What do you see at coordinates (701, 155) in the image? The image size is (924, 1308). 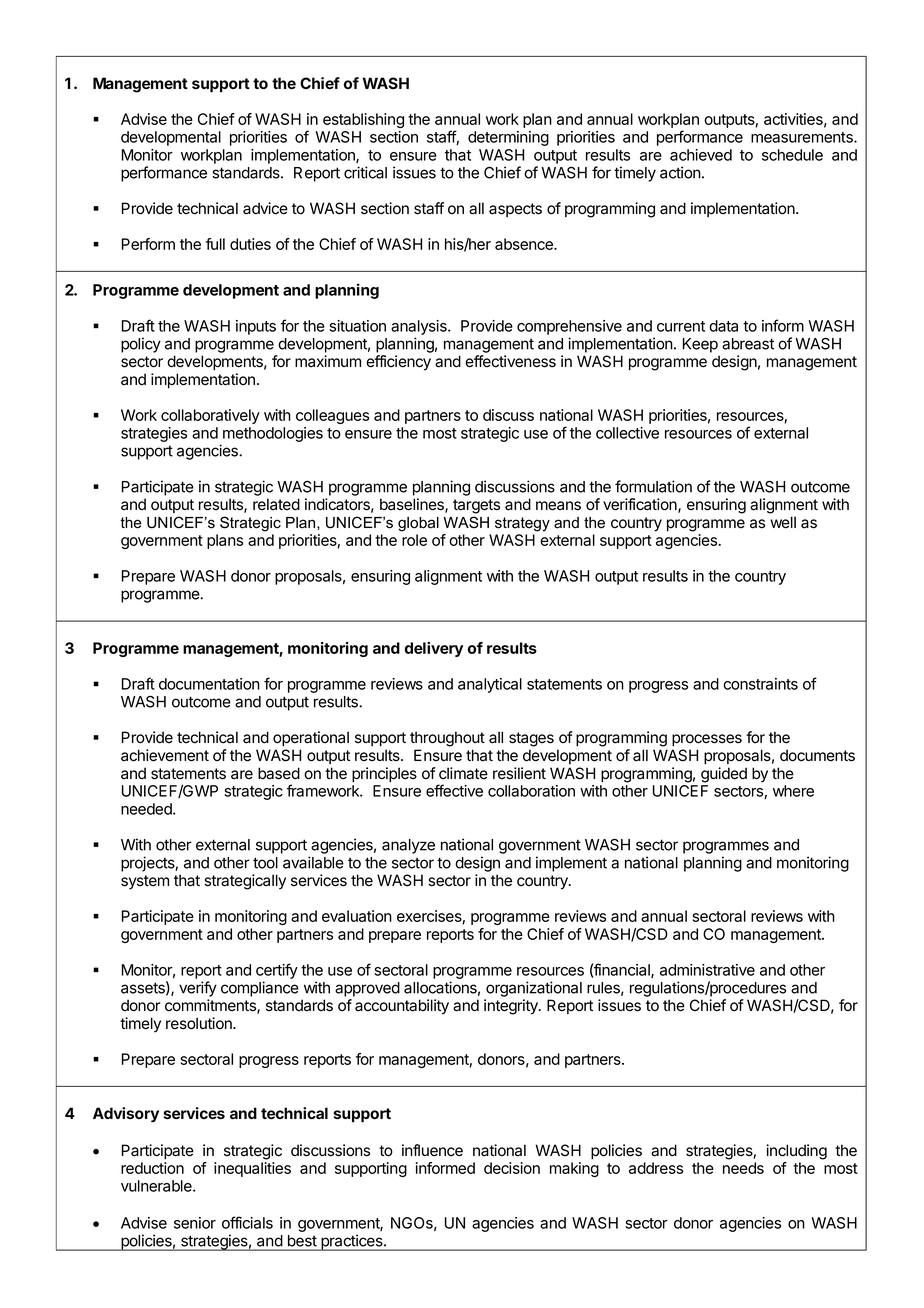 I see `achieved` at bounding box center [701, 155].
